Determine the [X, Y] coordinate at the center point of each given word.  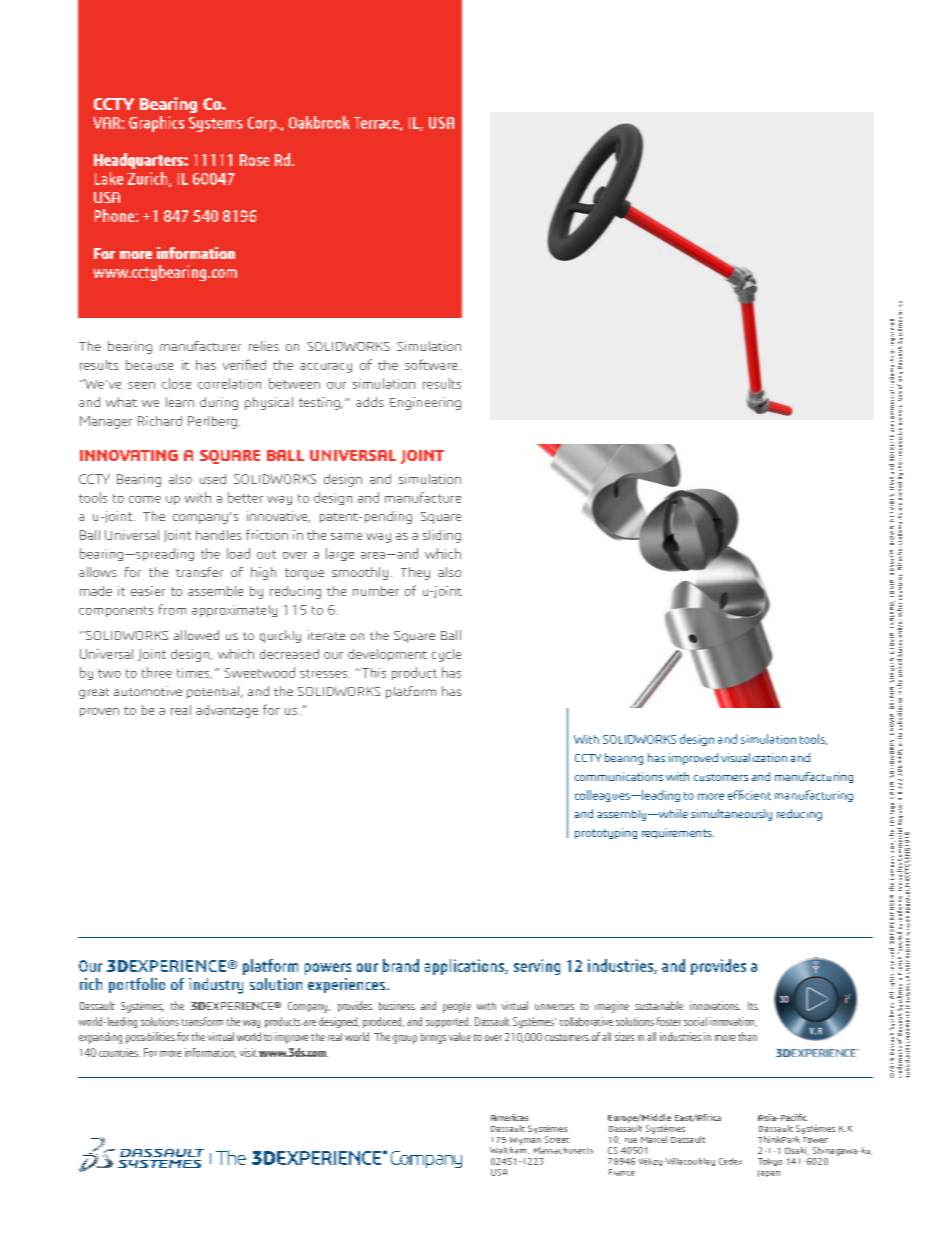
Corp [263, 124]
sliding [442, 536]
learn [180, 402]
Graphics [156, 124]
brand [401, 965]
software [431, 364]
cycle [446, 655]
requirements [678, 833]
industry [216, 986]
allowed [196, 635]
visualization [754, 757]
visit [248, 1052]
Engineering [425, 403]
